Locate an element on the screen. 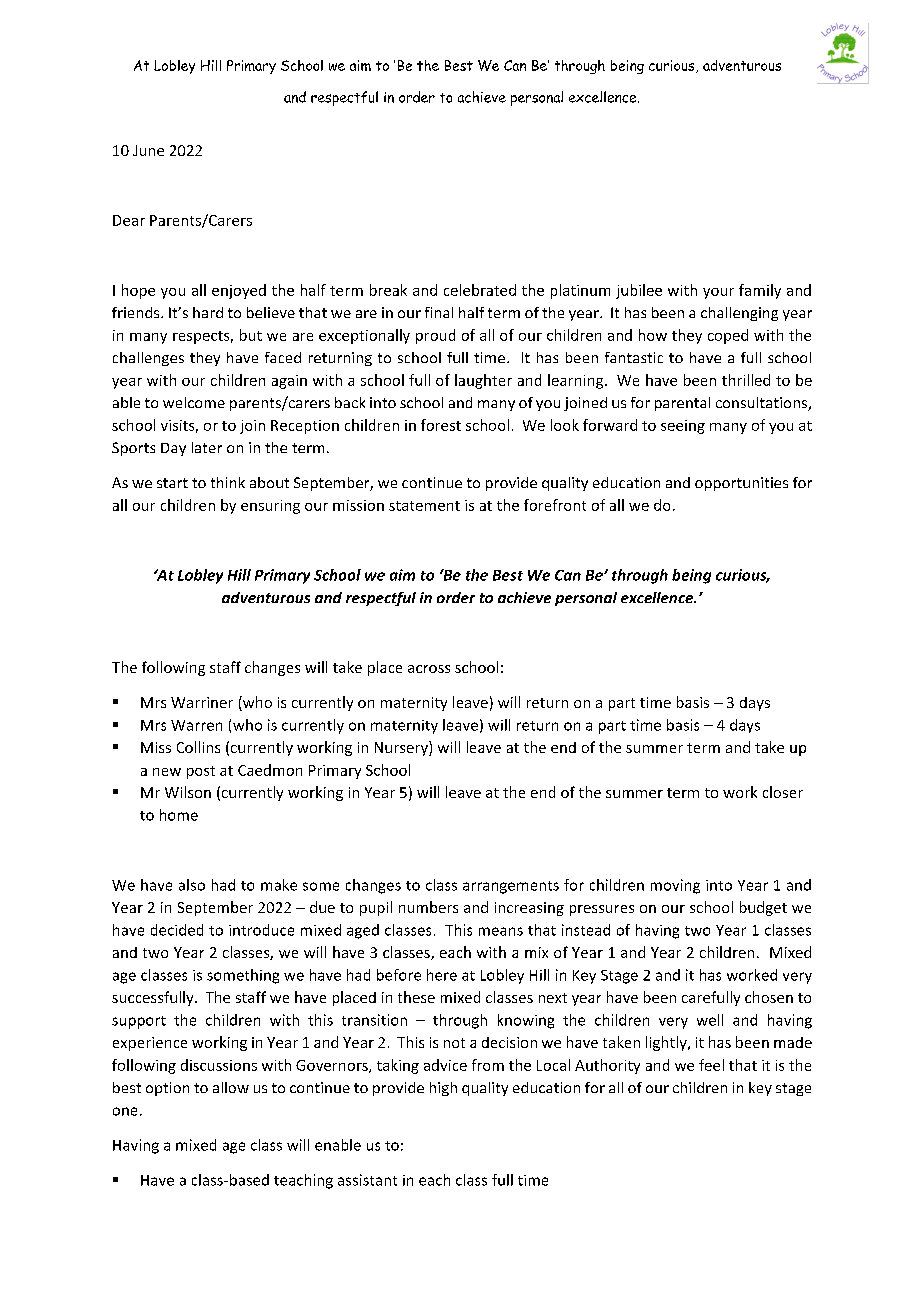 This screenshot has width=924, height=1308. June is located at coordinates (148, 150).
